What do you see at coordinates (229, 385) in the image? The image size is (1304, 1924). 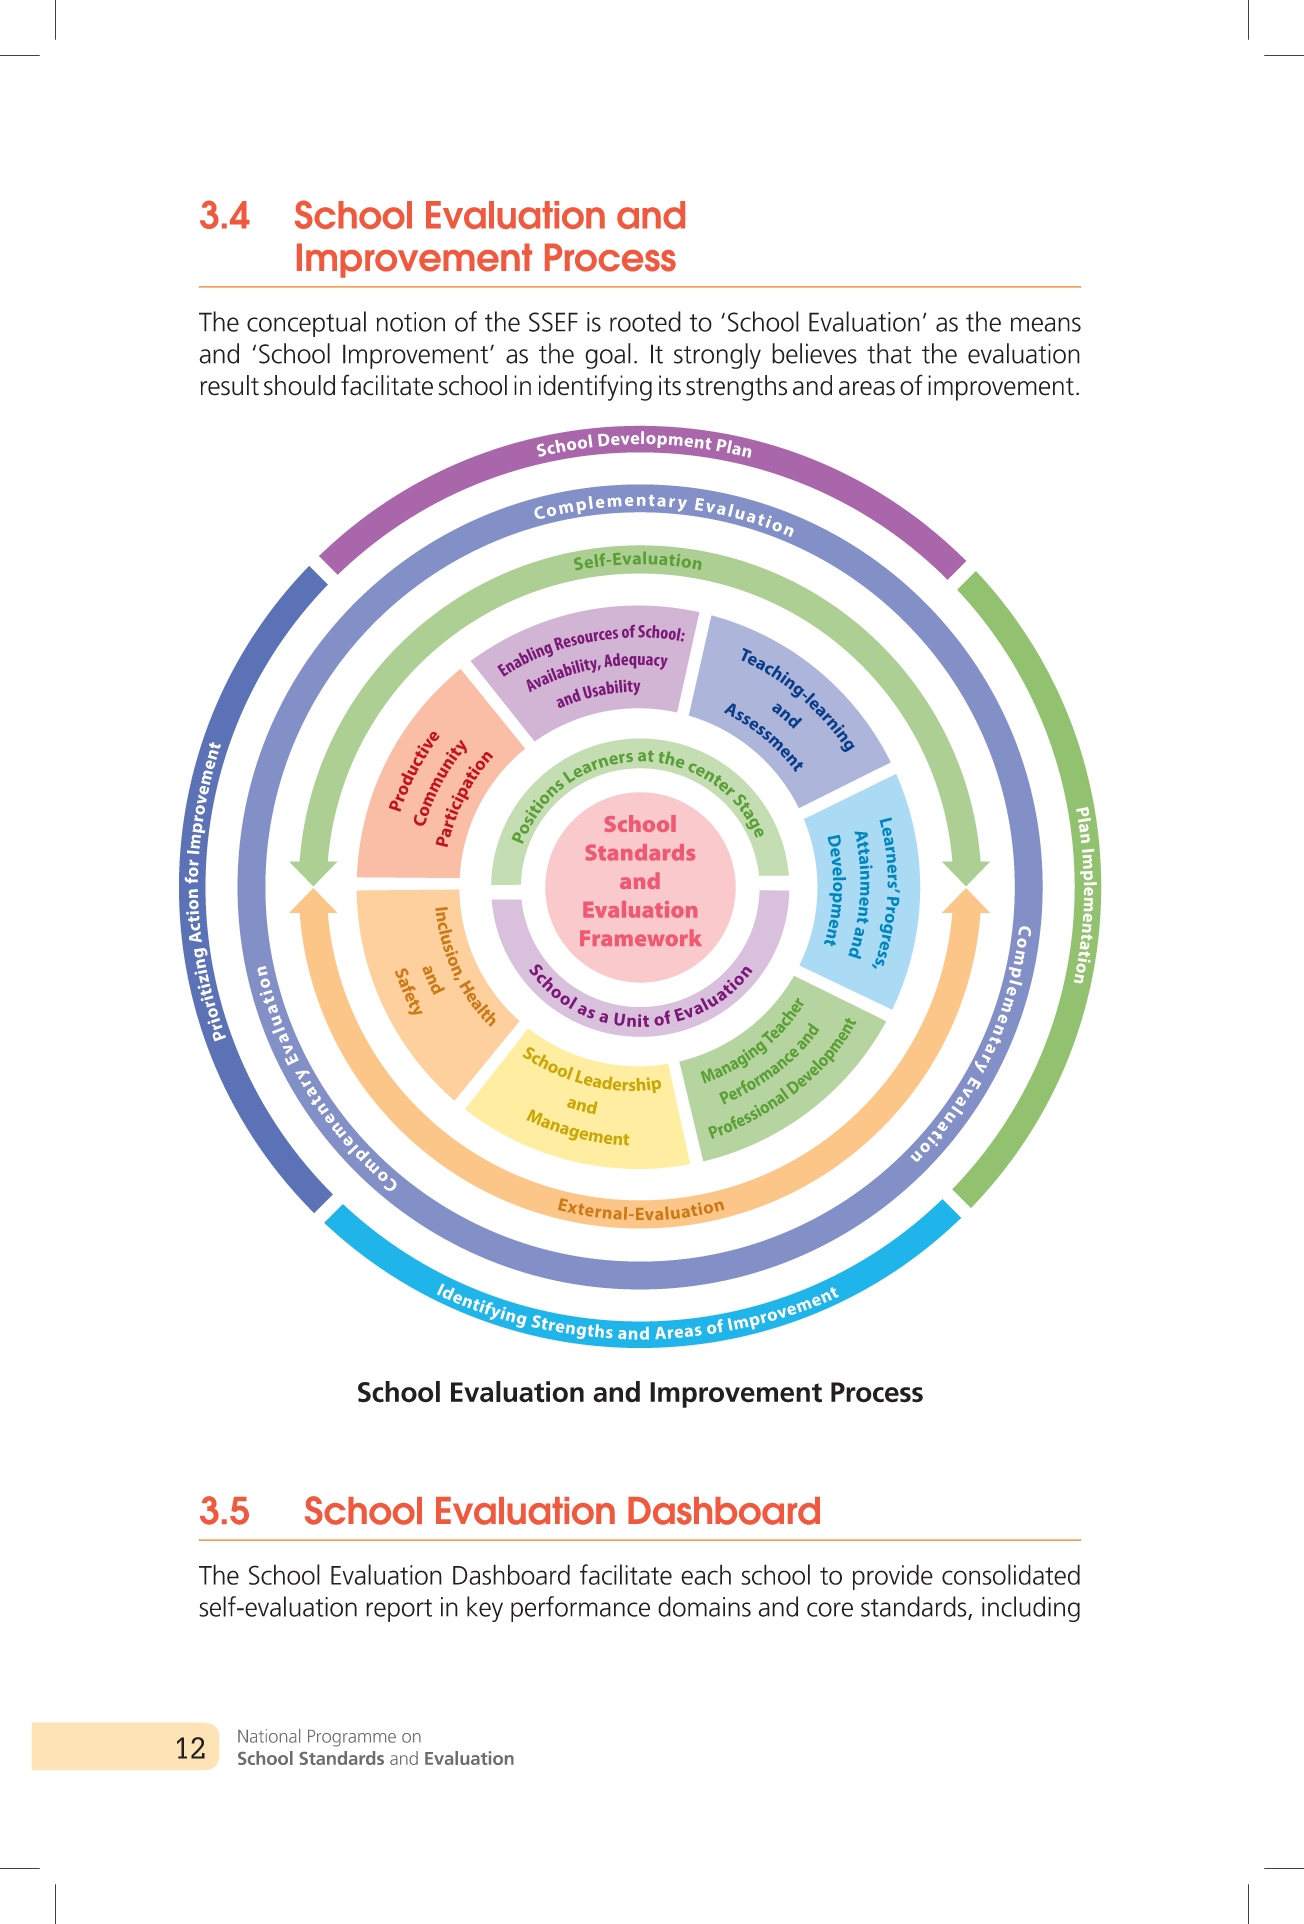 I see `result` at bounding box center [229, 385].
